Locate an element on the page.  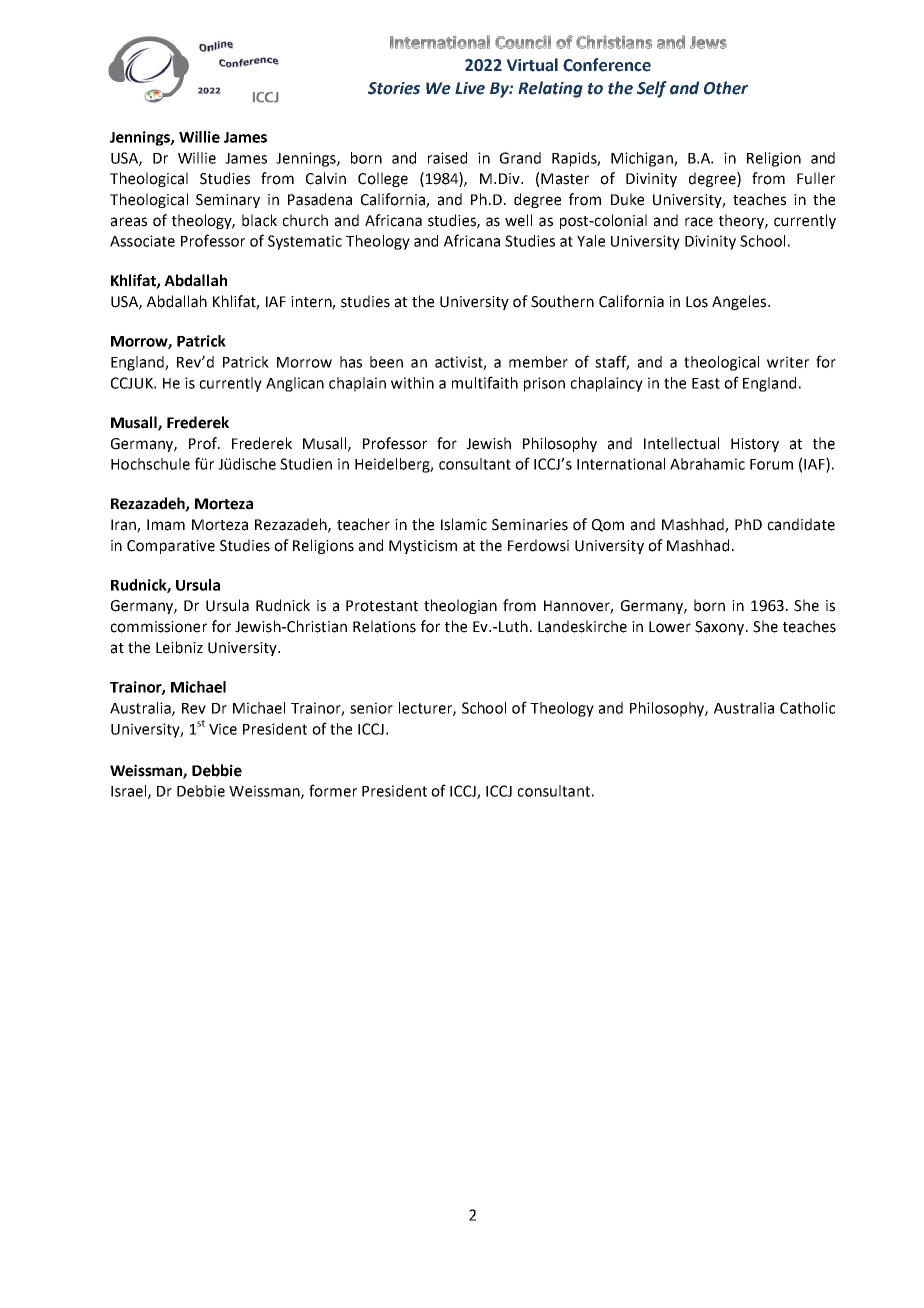
within is located at coordinates (412, 383).
